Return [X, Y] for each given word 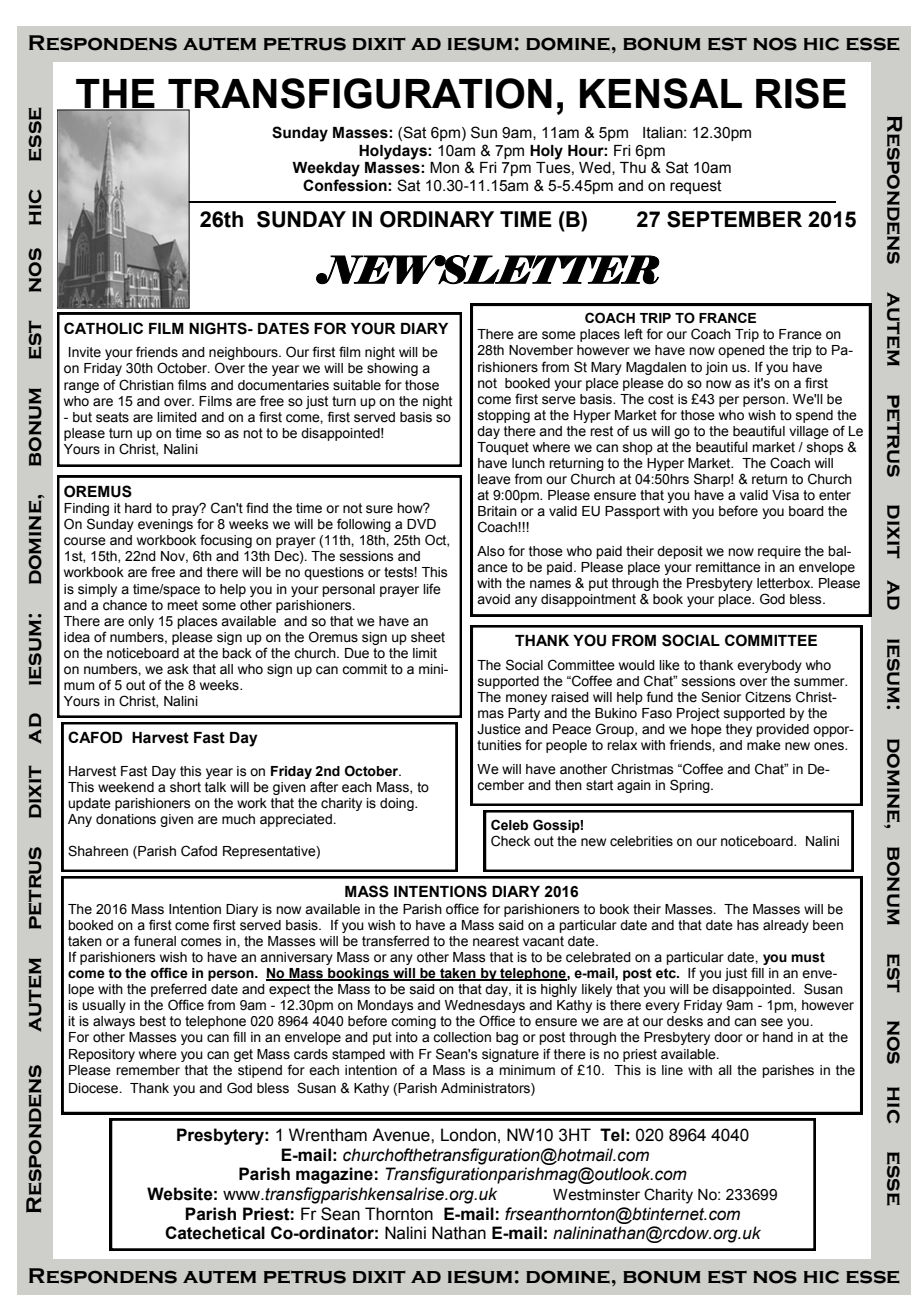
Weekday [326, 169]
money [526, 699]
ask [178, 669]
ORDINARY [437, 219]
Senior [721, 697]
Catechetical [215, 1233]
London [468, 1135]
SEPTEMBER [734, 219]
